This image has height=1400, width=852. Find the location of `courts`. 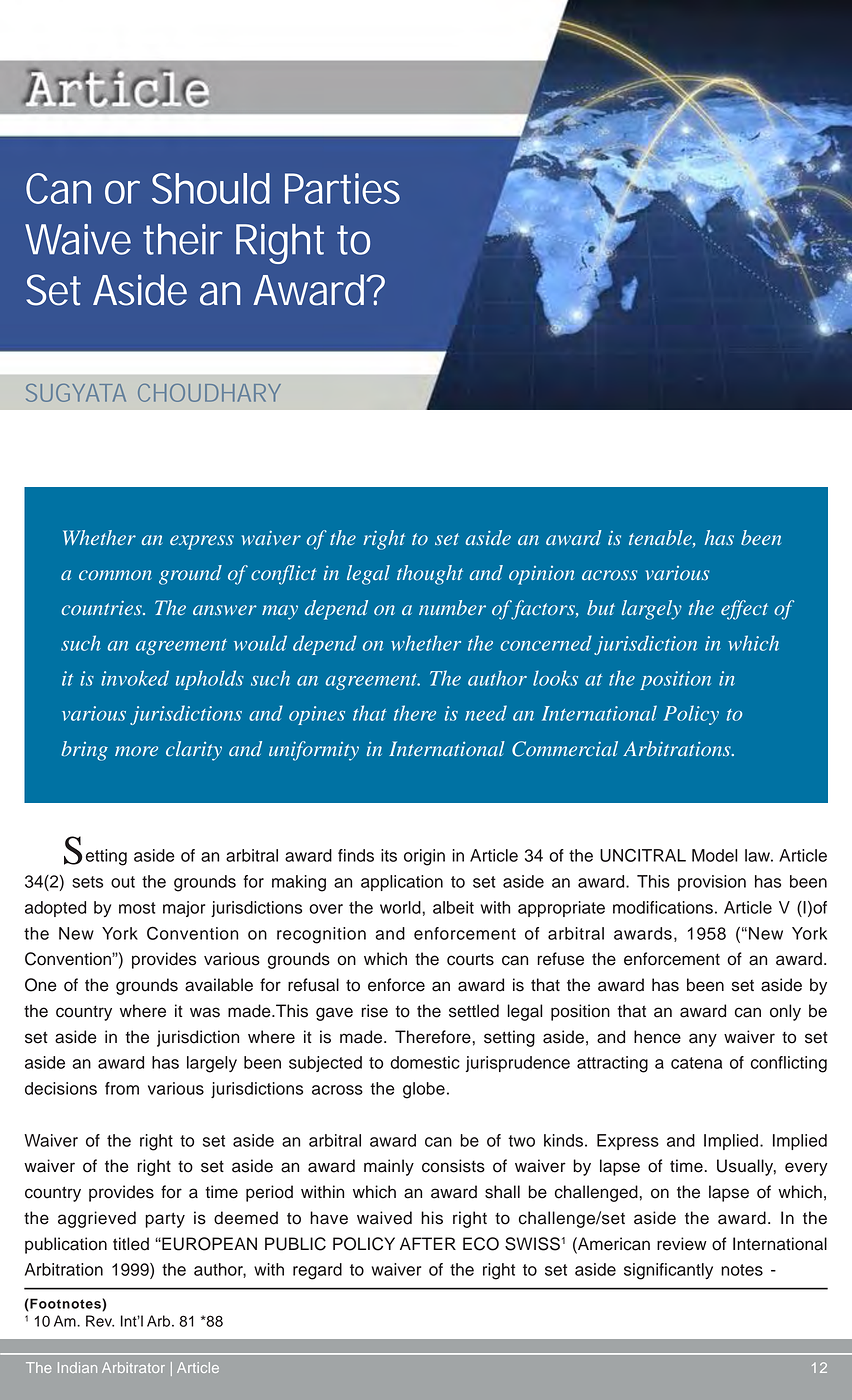

courts is located at coordinates (470, 960).
